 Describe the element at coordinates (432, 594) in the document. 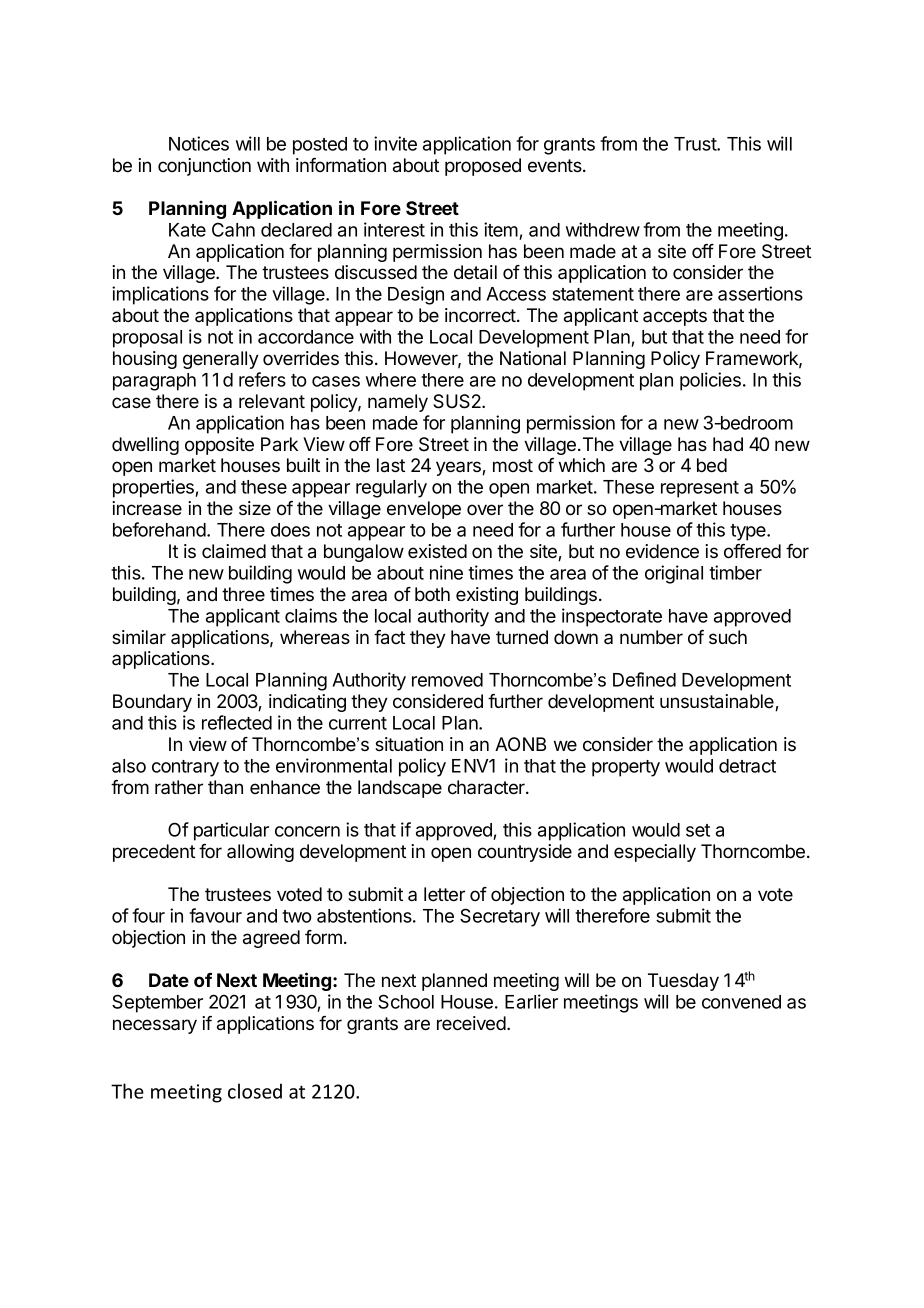

I see `both` at that location.
